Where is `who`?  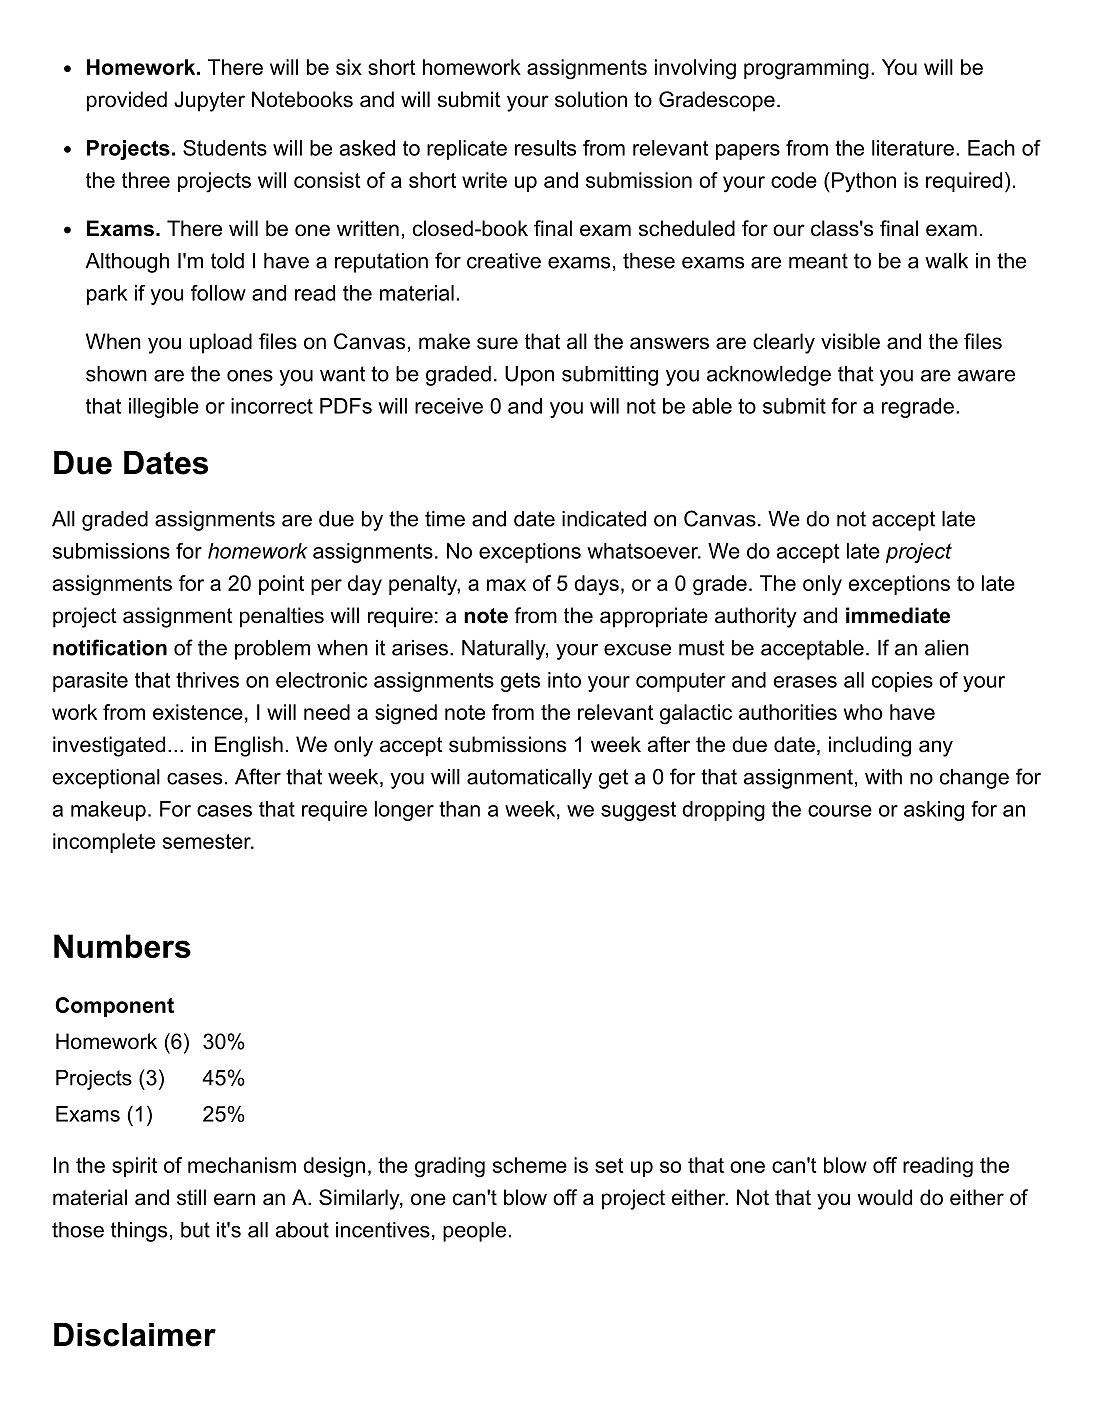
who is located at coordinates (863, 712).
